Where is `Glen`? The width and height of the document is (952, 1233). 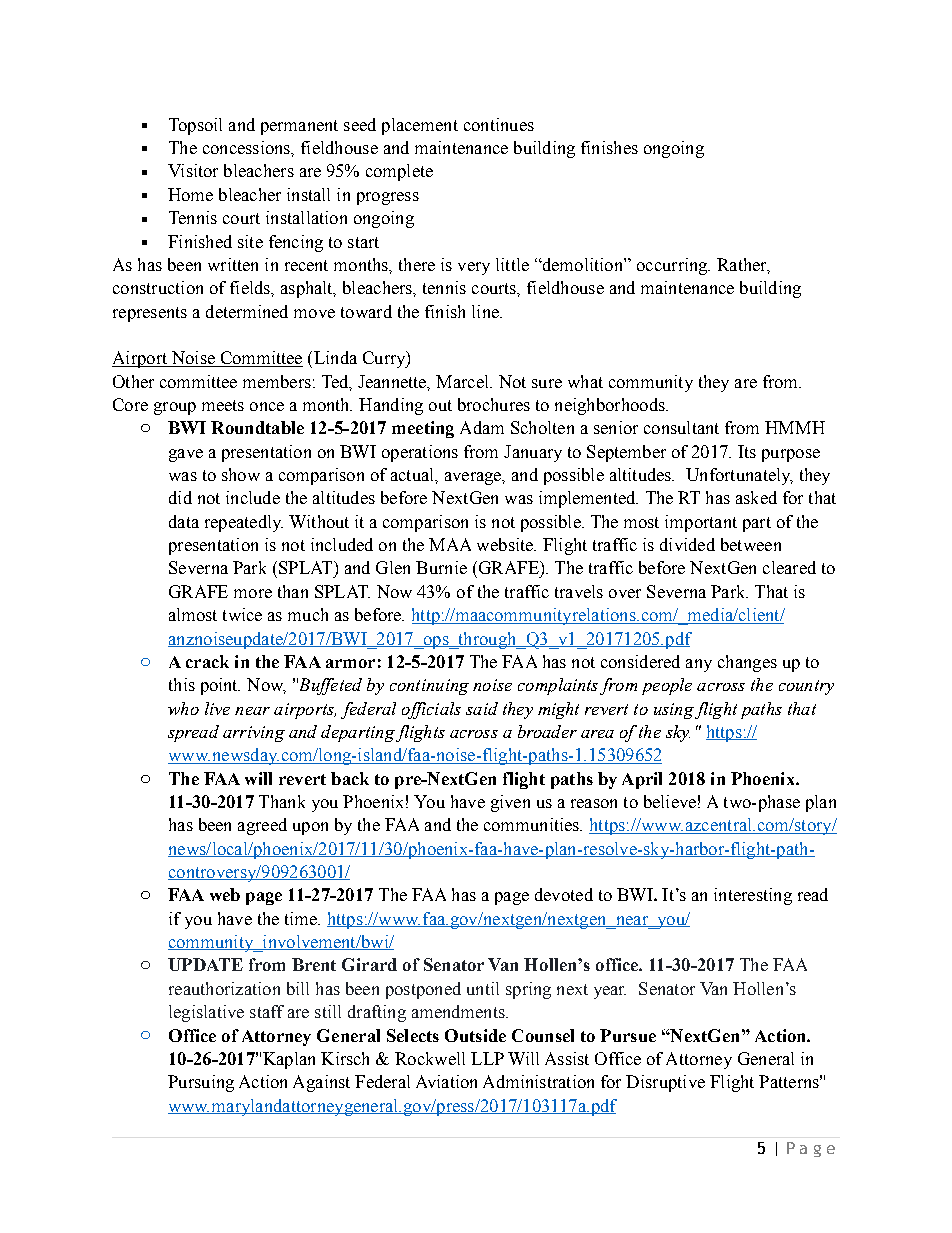 Glen is located at coordinates (393, 567).
